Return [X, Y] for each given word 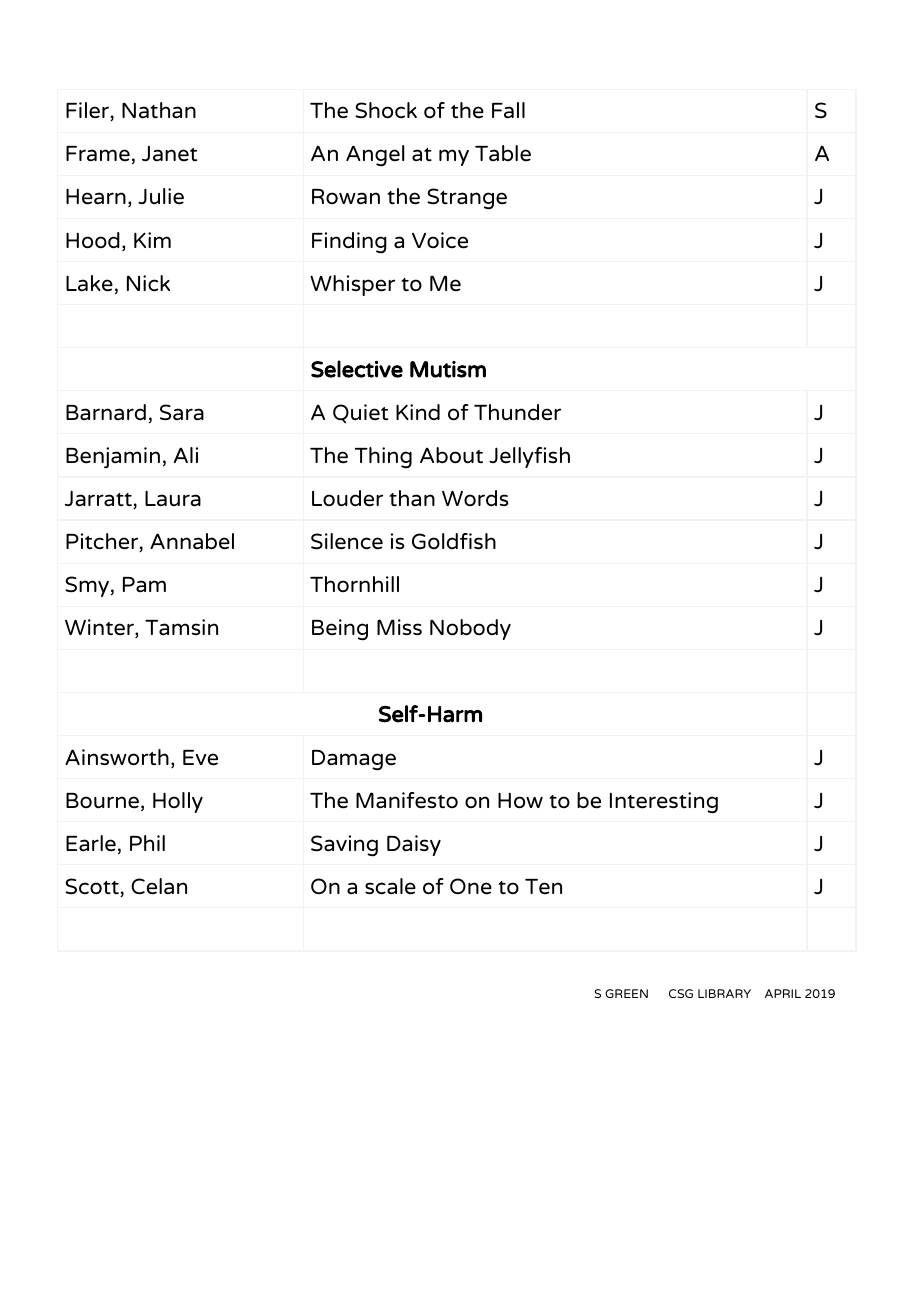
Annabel [192, 541]
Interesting [664, 803]
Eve [200, 758]
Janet [169, 154]
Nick [148, 283]
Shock [386, 110]
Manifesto [407, 800]
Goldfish [454, 541]
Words [475, 498]
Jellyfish [529, 457]
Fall [508, 110]
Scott [93, 887]
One [471, 886]
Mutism [448, 369]
